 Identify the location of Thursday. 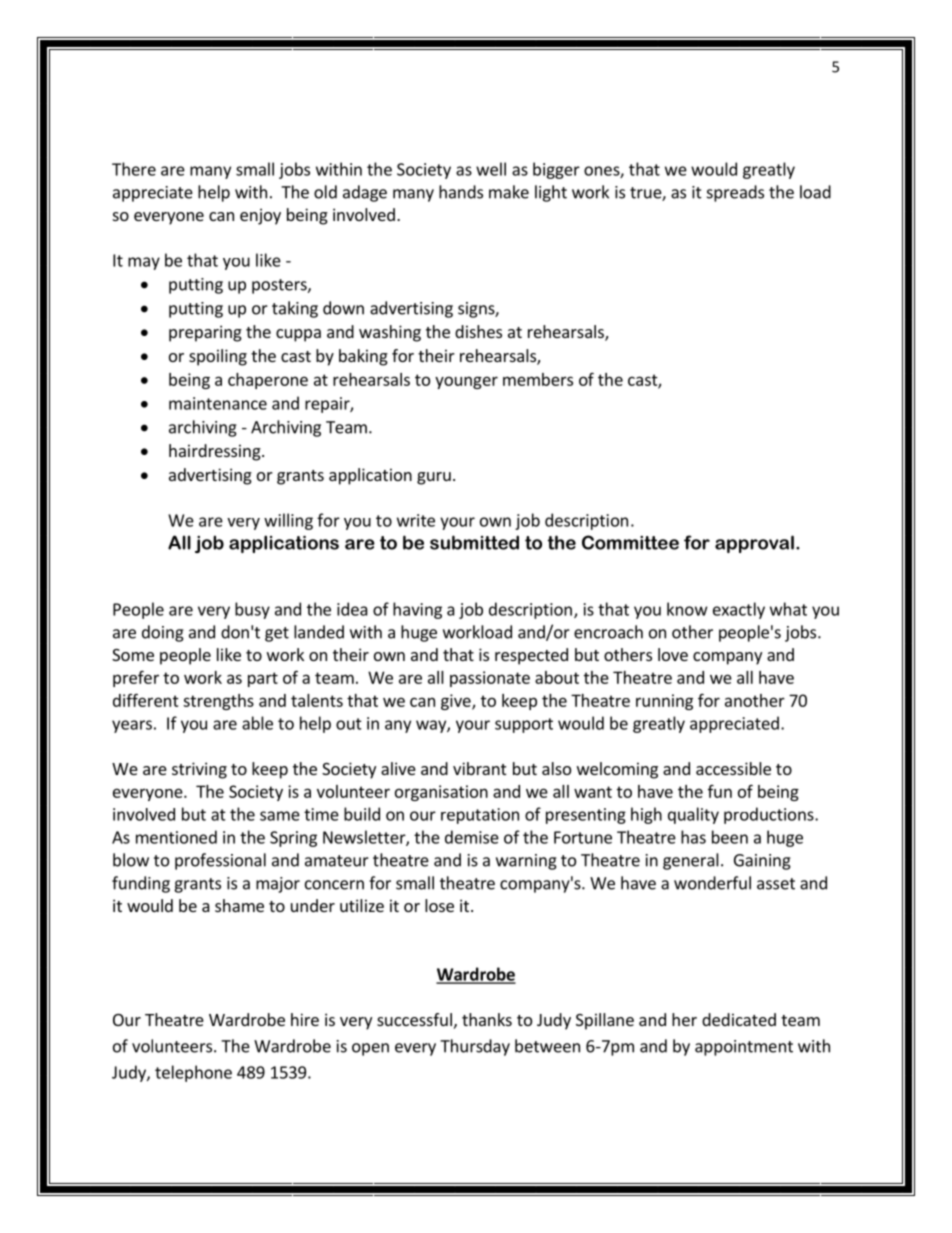
(475, 1047).
